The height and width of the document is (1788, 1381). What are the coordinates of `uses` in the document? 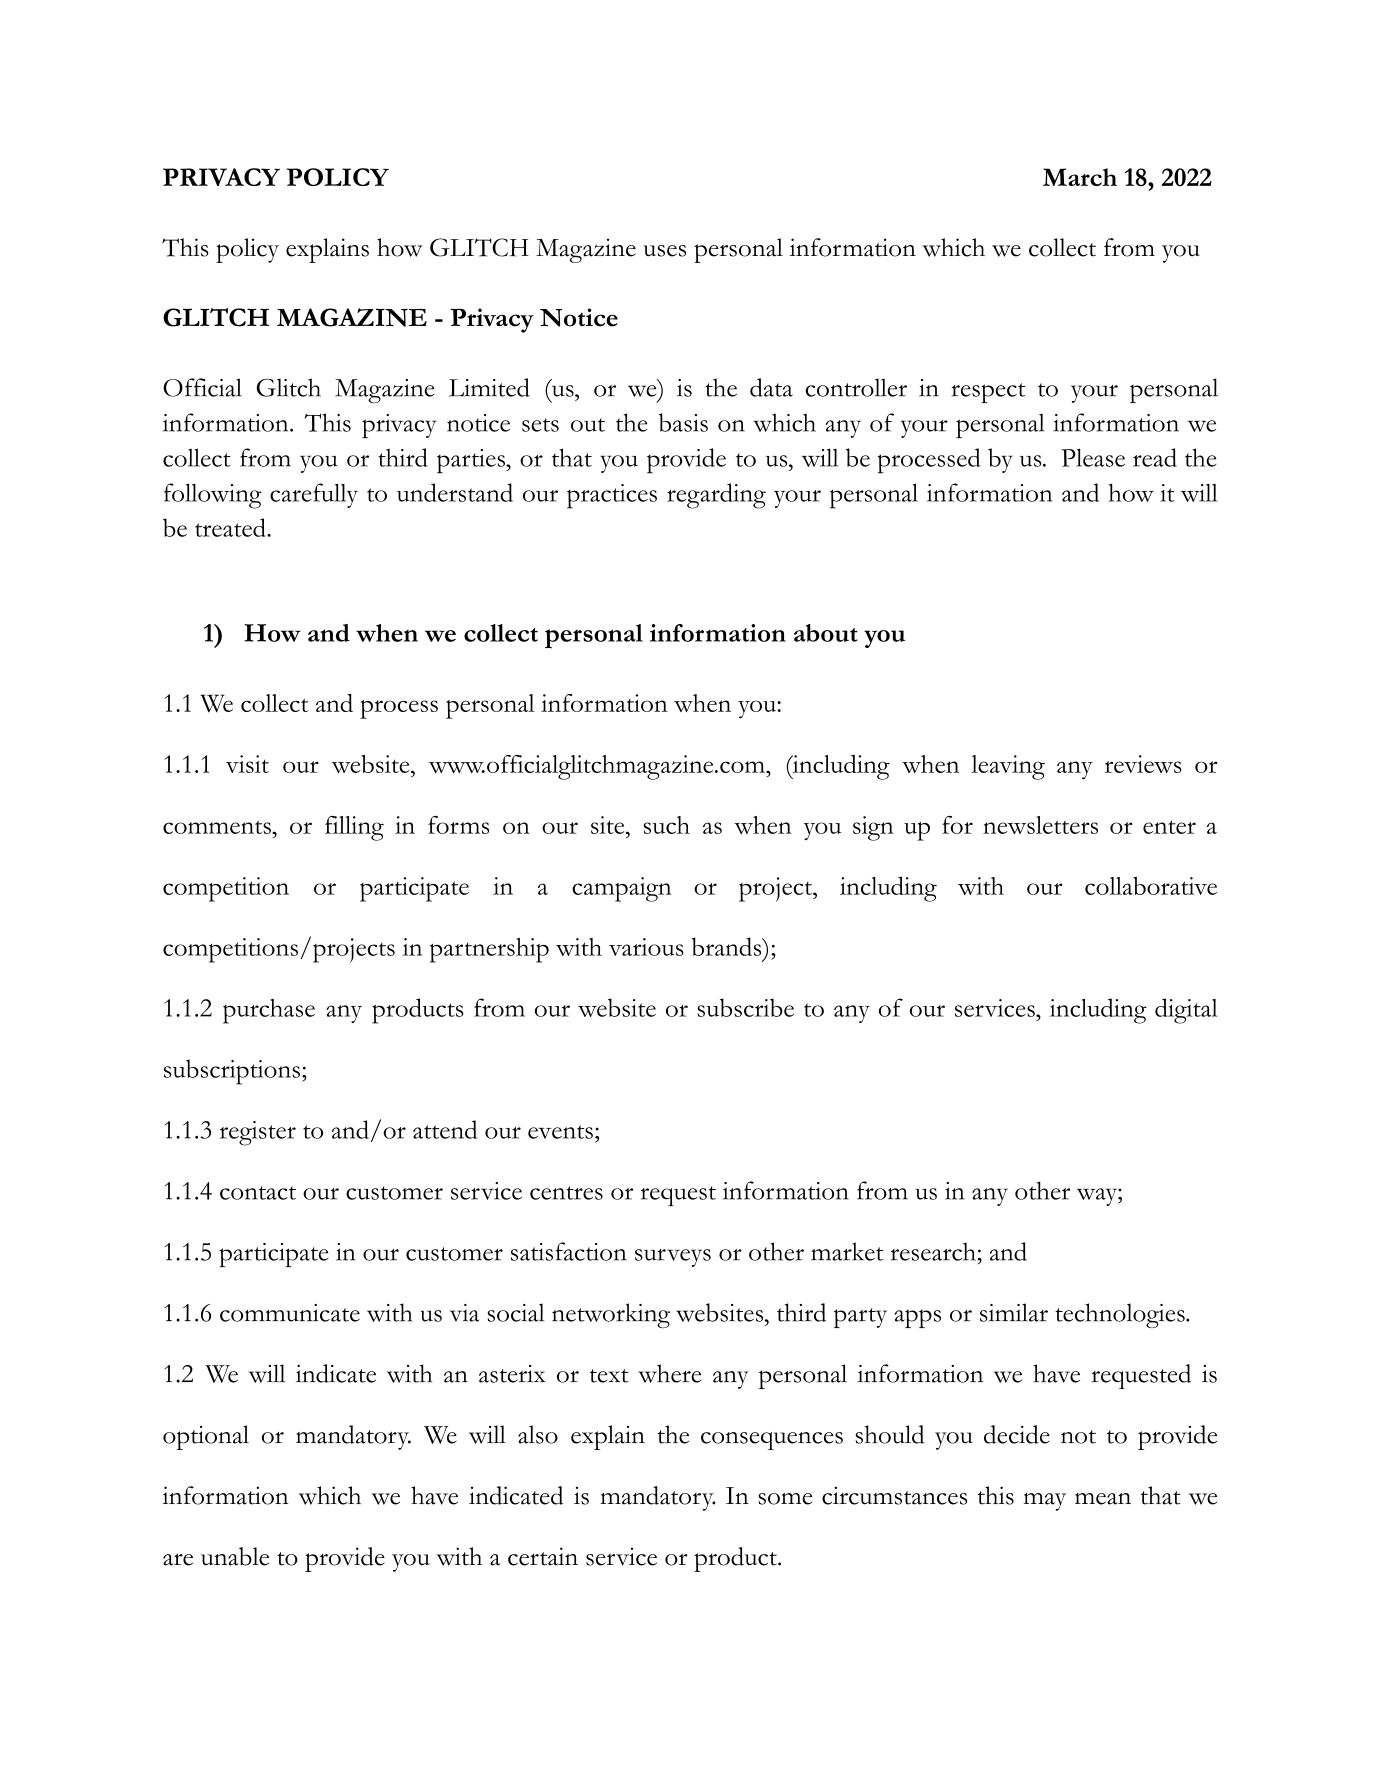 It's located at (664, 251).
